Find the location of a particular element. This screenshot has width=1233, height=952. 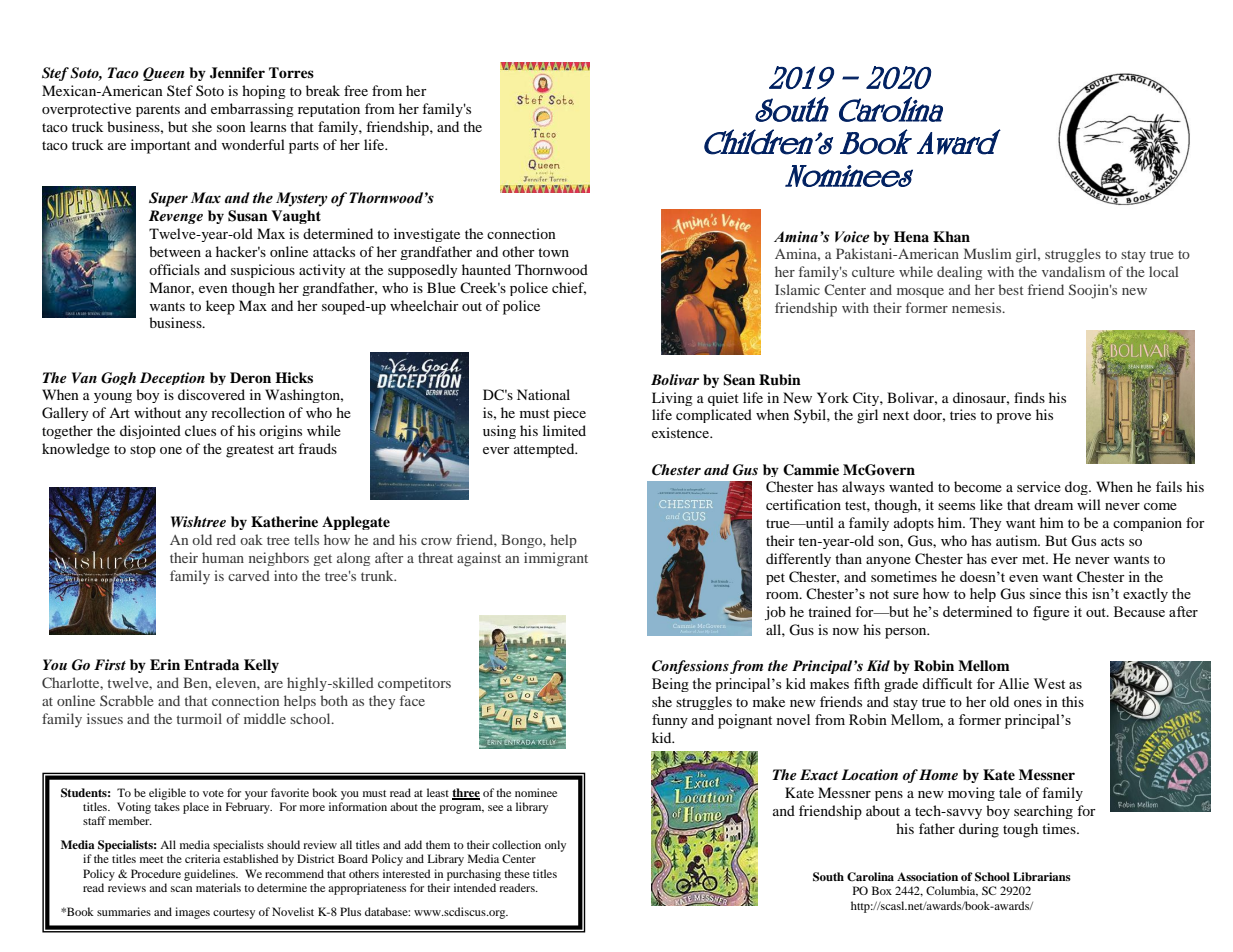

Muslim is located at coordinates (988, 253).
